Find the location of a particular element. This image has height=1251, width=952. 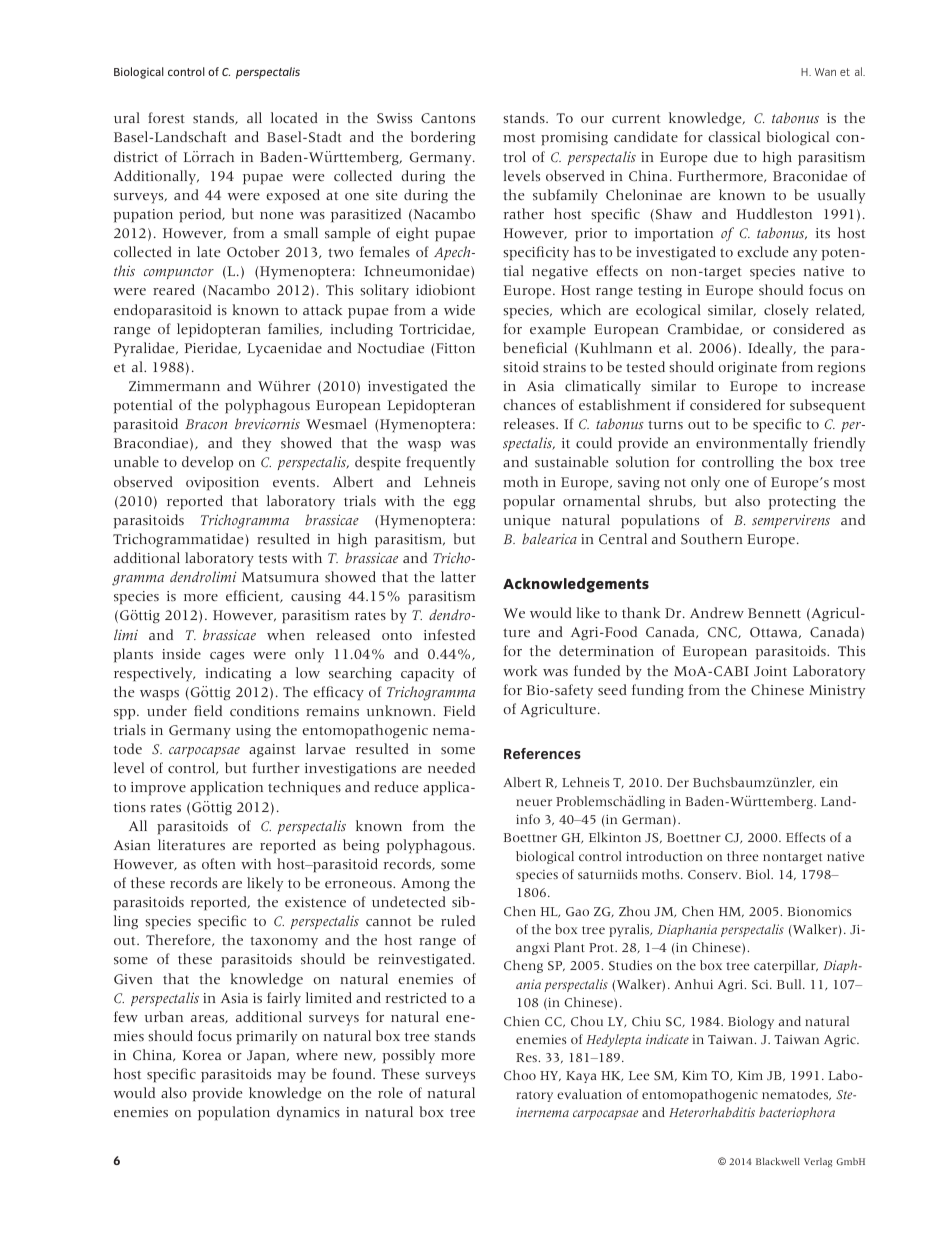

three is located at coordinates (742, 856).
